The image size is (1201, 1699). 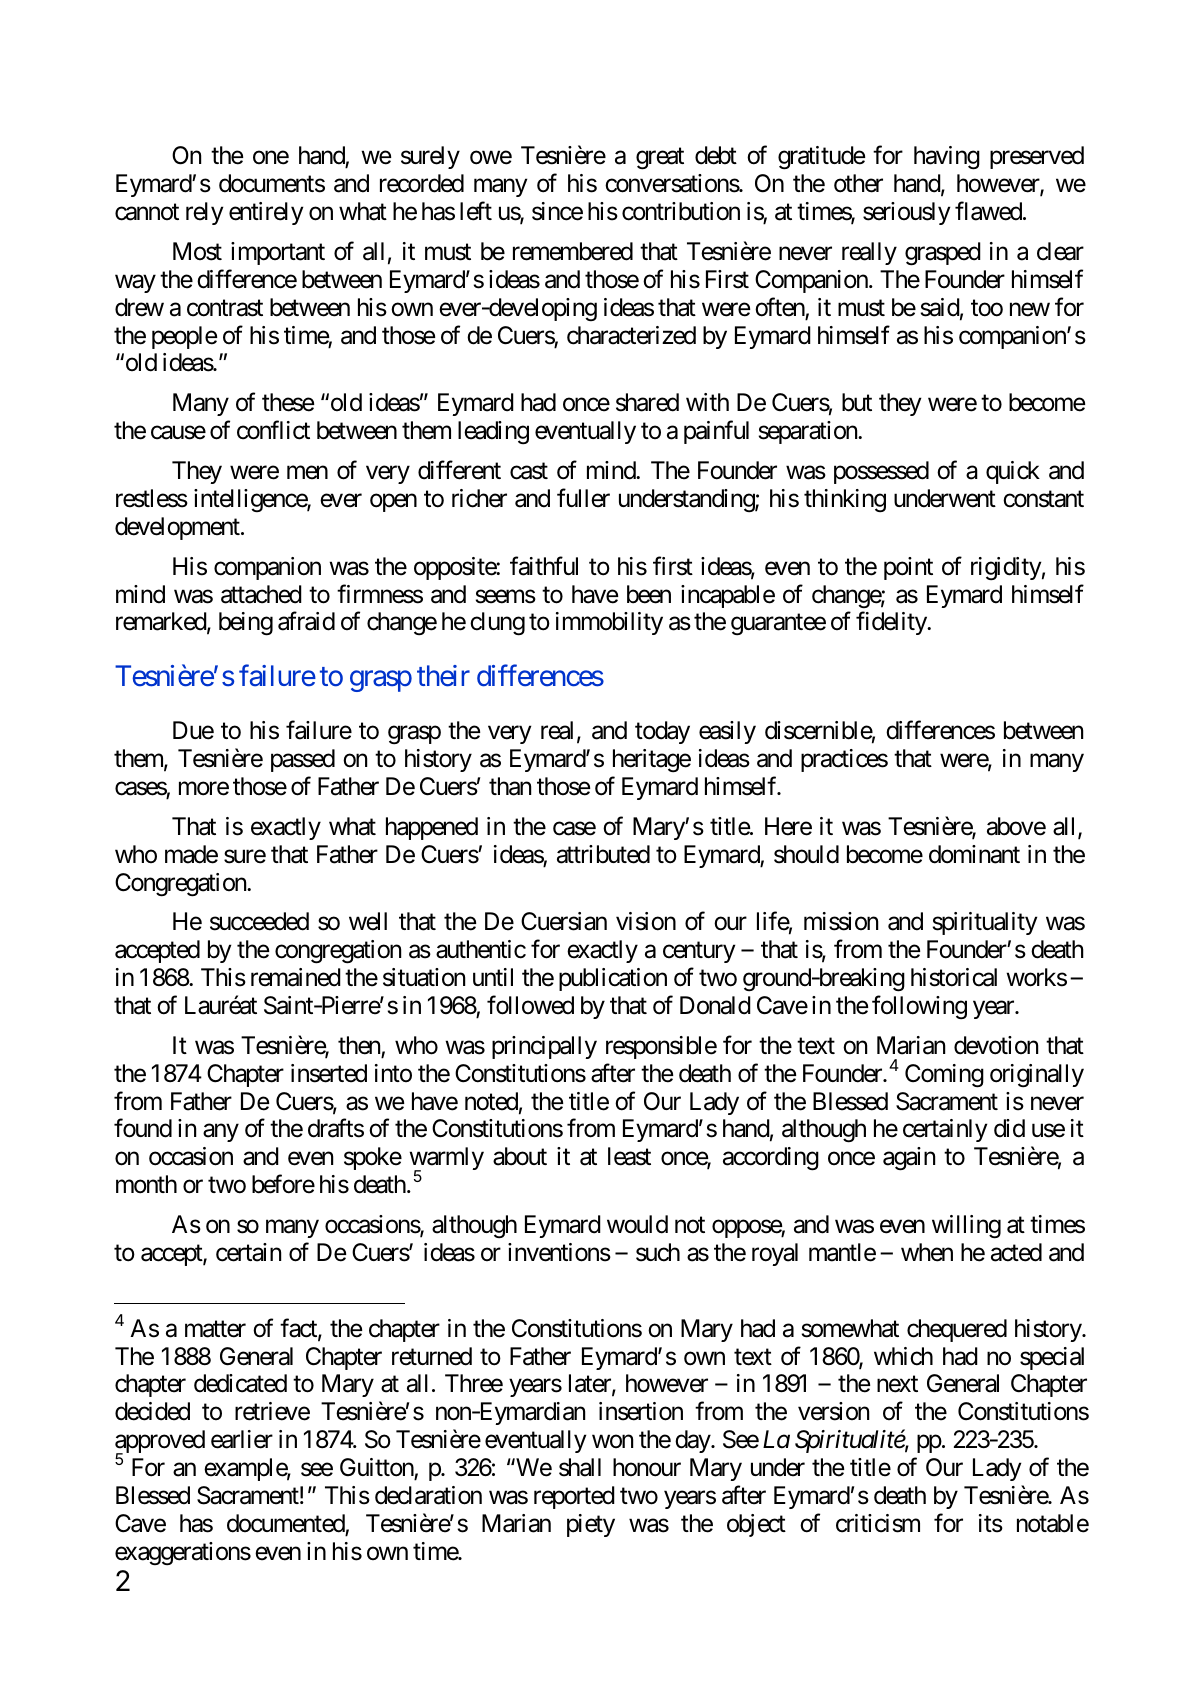 What do you see at coordinates (954, 977) in the screenshot?
I see `historical` at bounding box center [954, 977].
